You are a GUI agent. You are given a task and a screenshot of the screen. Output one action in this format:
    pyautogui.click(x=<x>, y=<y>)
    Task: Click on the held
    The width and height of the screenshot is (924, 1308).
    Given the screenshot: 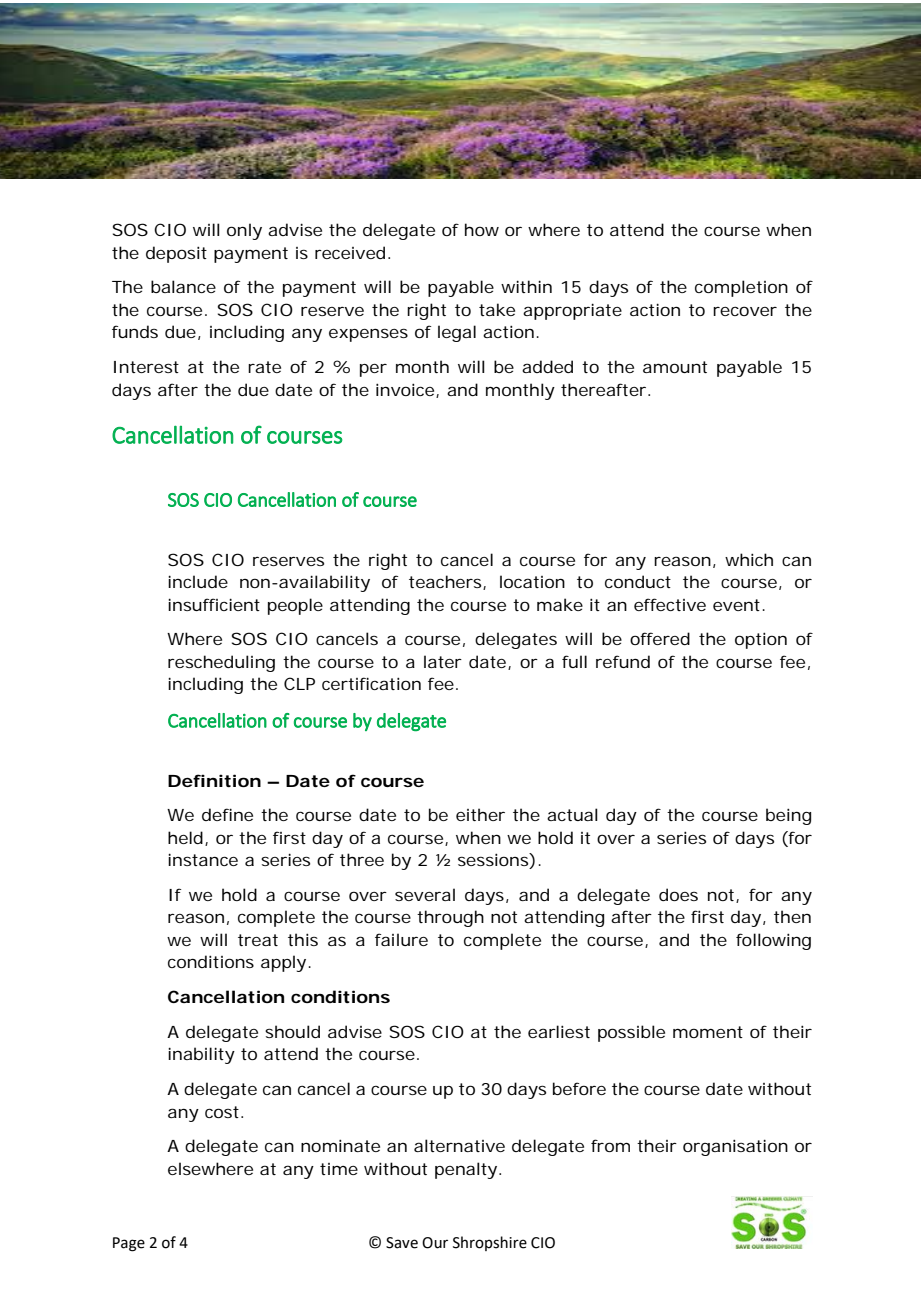 What is the action you would take?
    pyautogui.click(x=188, y=838)
